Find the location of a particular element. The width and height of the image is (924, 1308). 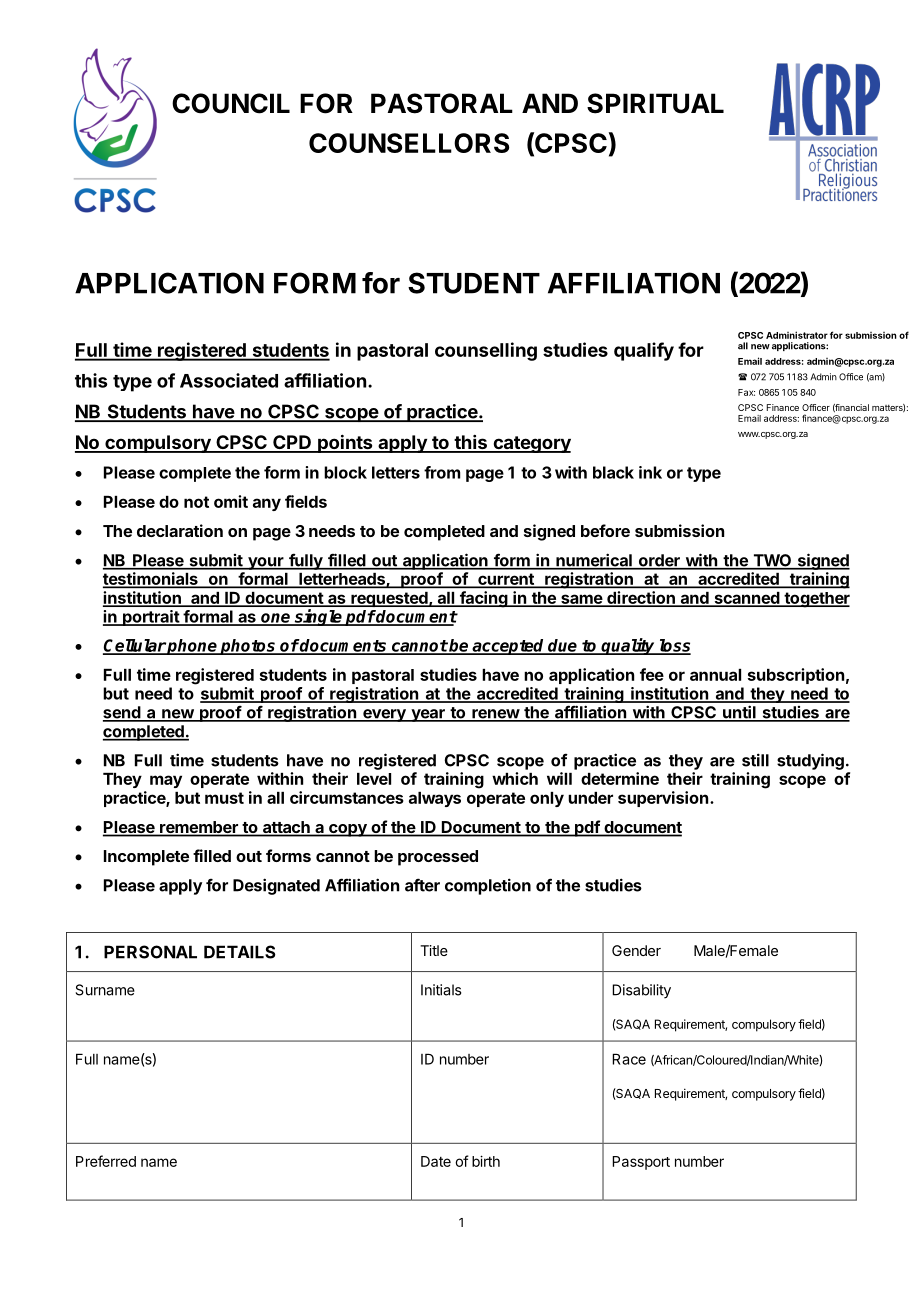

COUNCIL is located at coordinates (231, 103).
